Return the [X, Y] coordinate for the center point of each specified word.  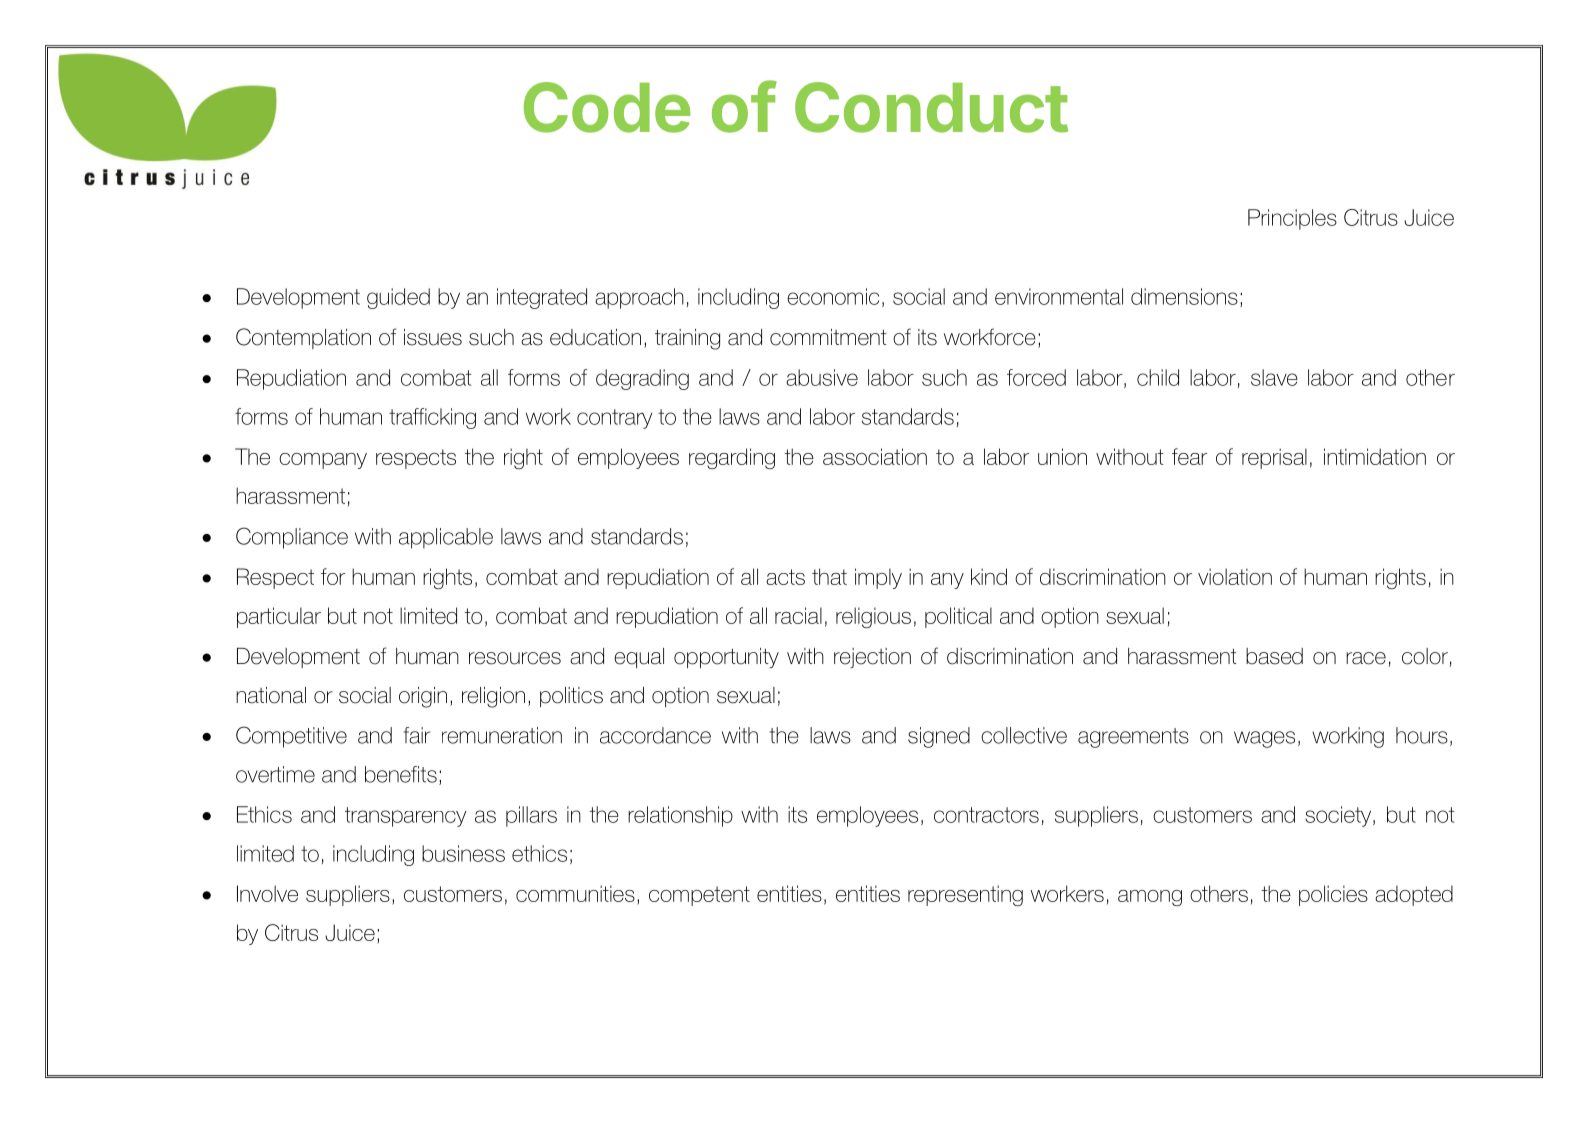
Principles [1292, 219]
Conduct [931, 107]
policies [1333, 895]
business [463, 853]
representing [965, 895]
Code [607, 107]
